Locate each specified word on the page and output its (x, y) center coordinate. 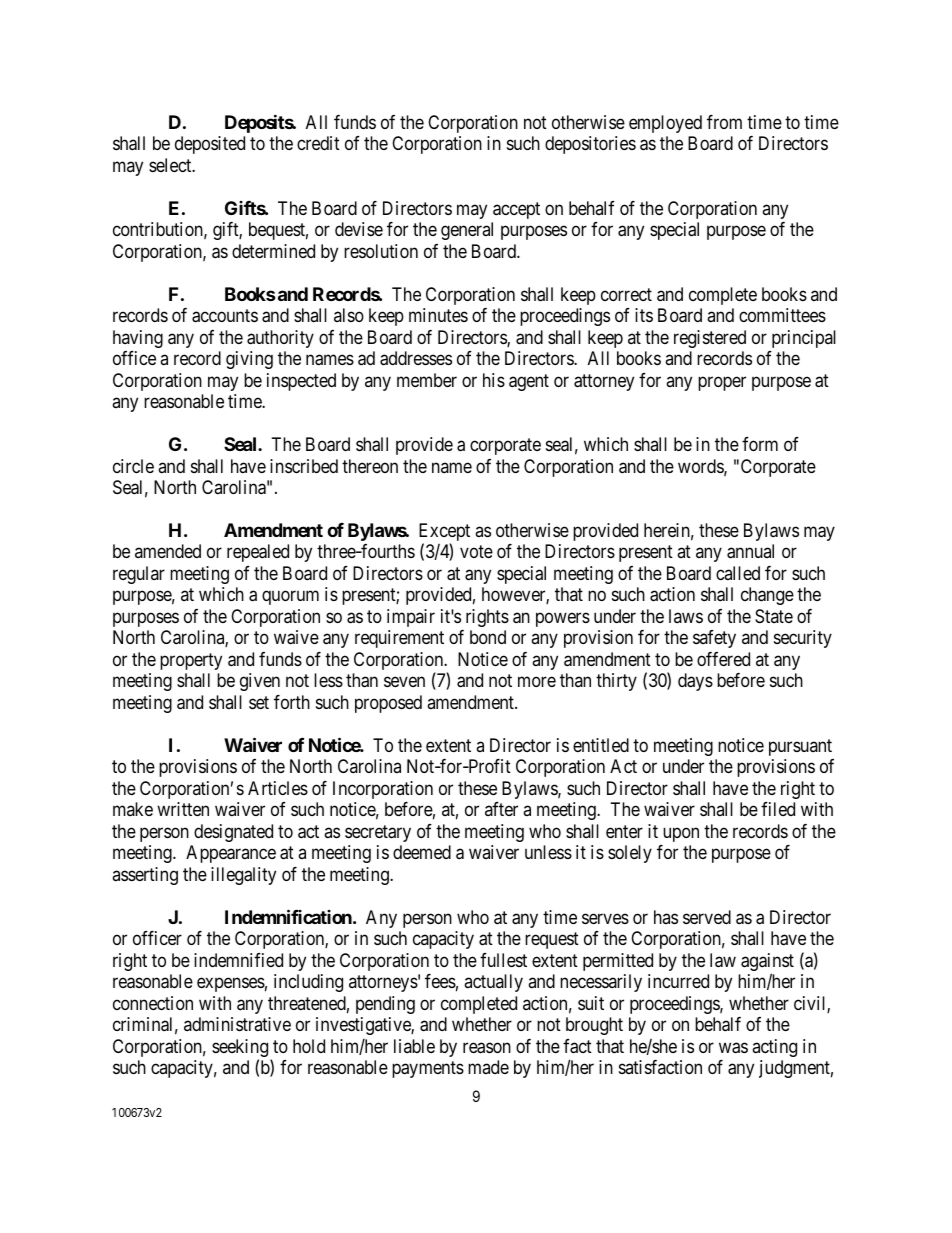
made (488, 1067)
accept (516, 210)
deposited (210, 145)
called (738, 573)
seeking (240, 1049)
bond (488, 637)
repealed (258, 553)
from (724, 122)
